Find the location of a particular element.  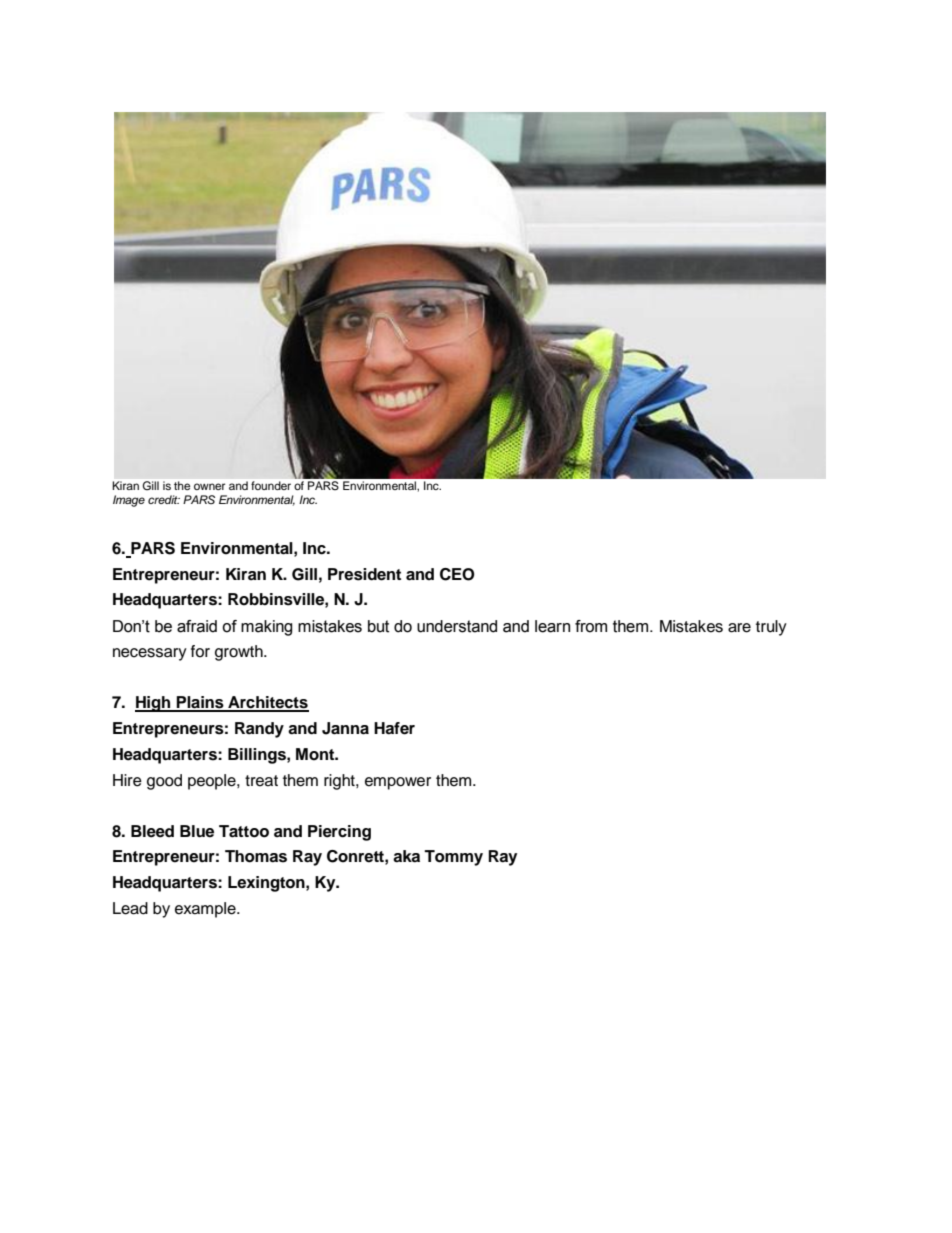

Piercing is located at coordinates (339, 833).
